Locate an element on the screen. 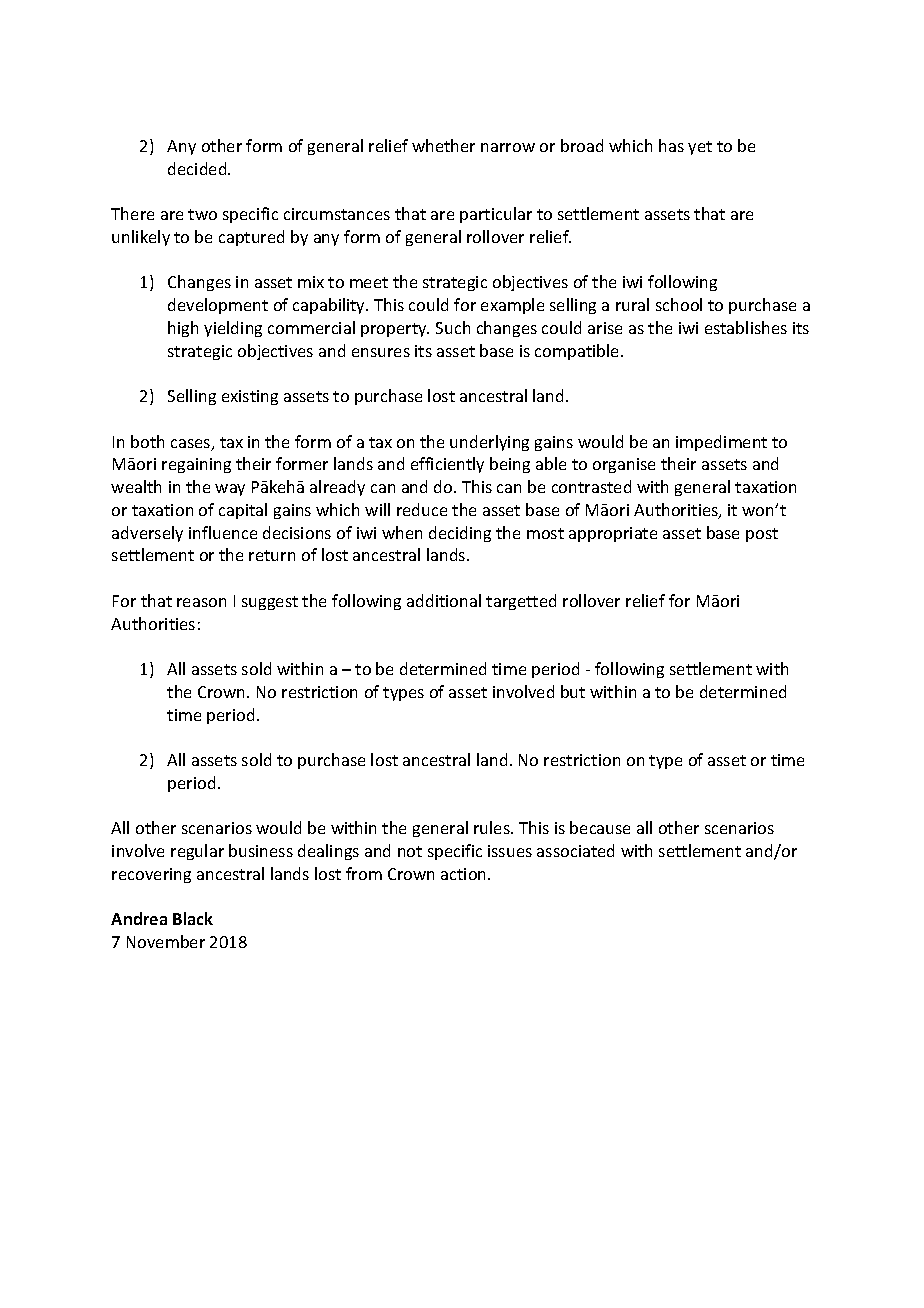  deciding is located at coordinates (460, 534).
